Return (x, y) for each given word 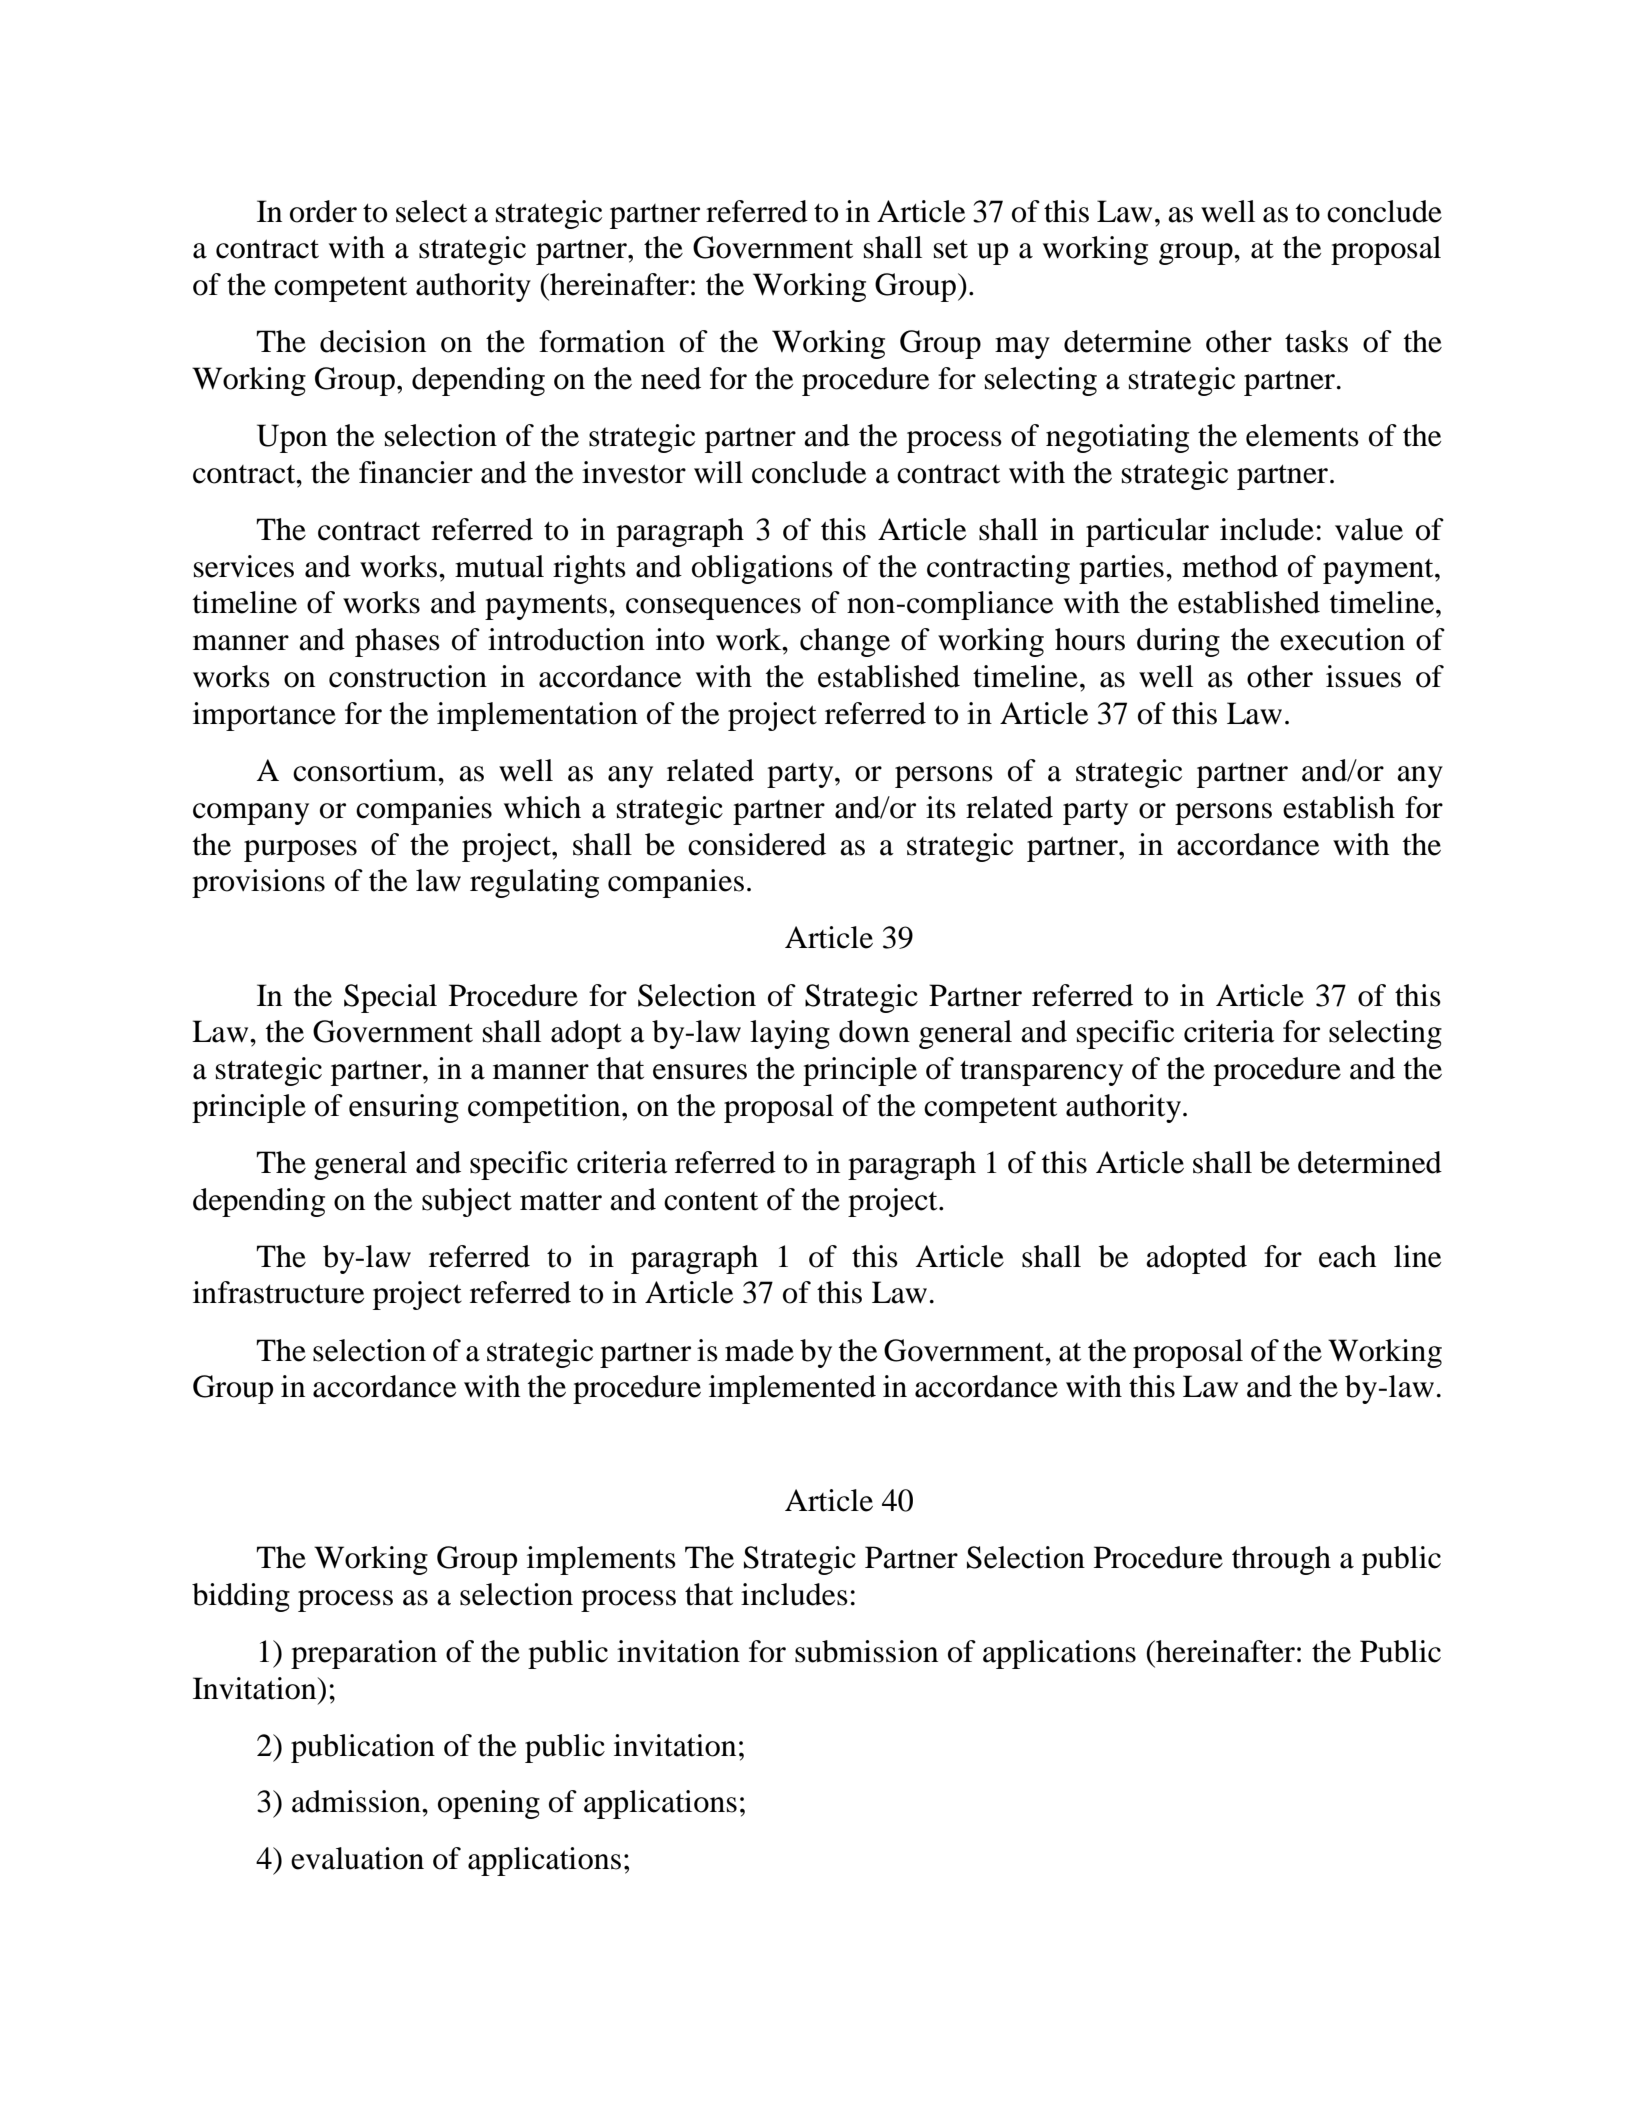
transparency (1041, 1073)
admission (357, 1801)
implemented (792, 1389)
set (951, 249)
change (845, 642)
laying (790, 1034)
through (1281, 1560)
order (323, 211)
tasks (1316, 341)
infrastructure (278, 1292)
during (1178, 642)
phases (397, 642)
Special (390, 998)
